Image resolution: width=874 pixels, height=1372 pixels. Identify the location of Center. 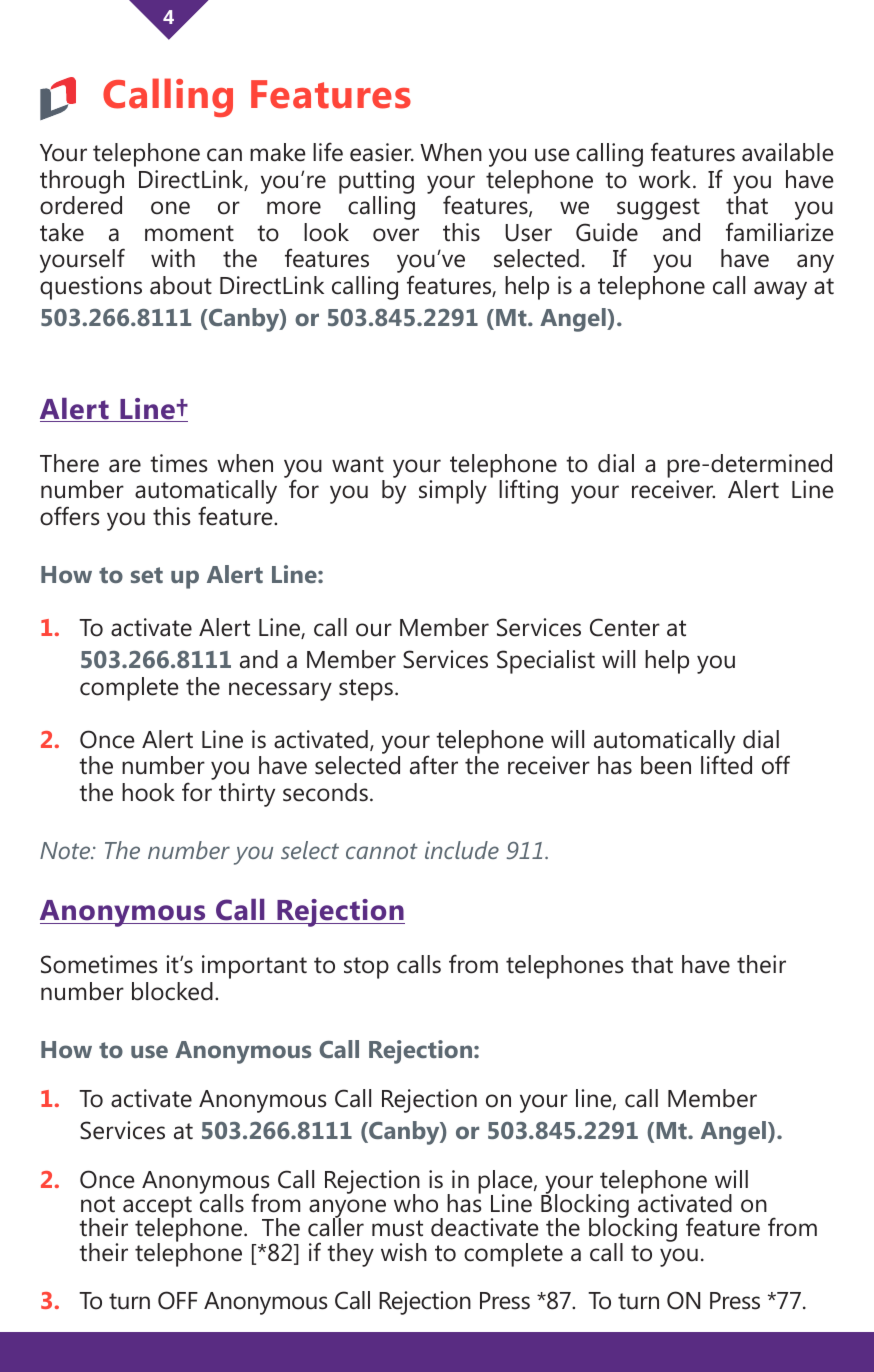
(625, 627).
